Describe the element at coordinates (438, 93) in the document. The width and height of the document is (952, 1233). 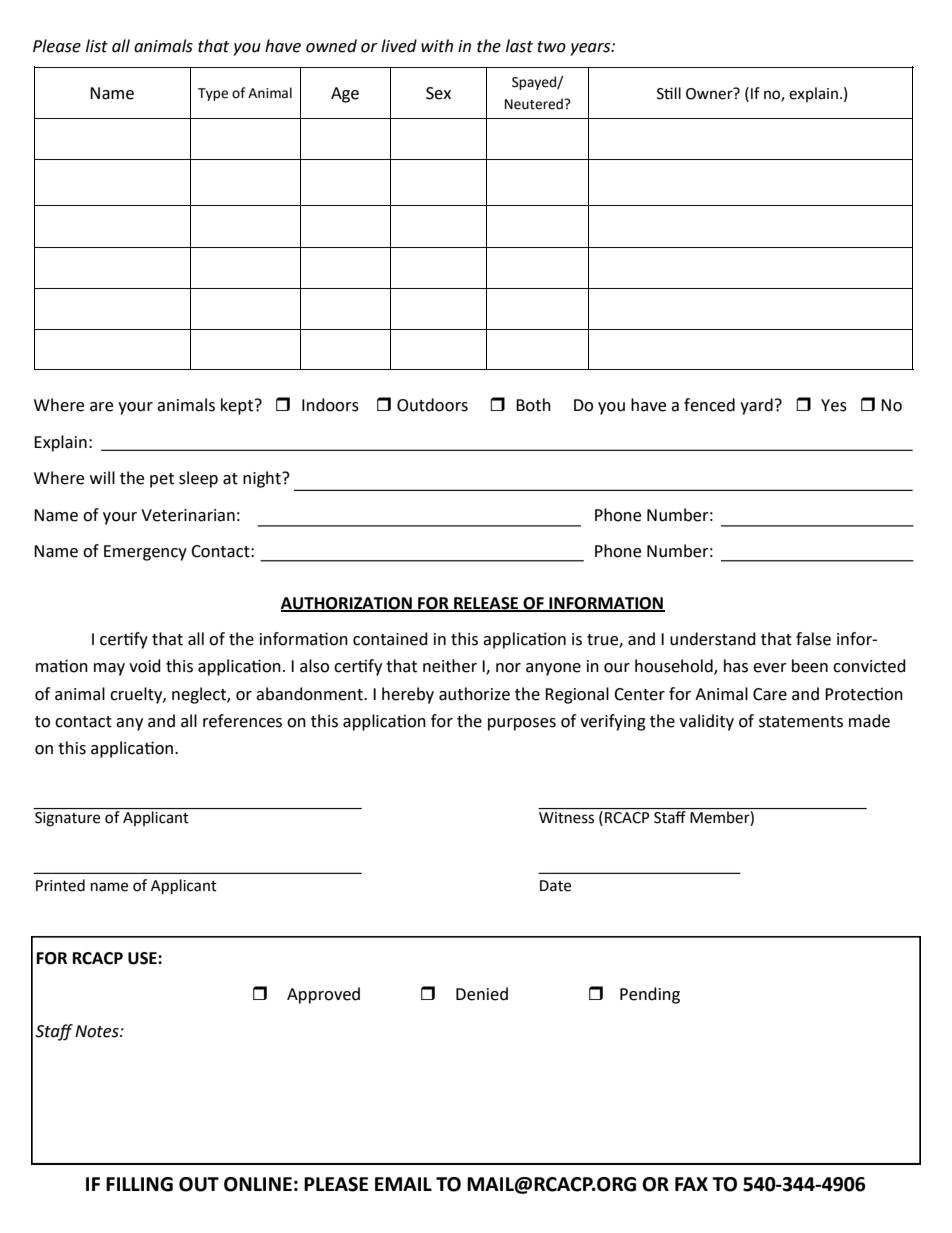
I see `Sex` at that location.
